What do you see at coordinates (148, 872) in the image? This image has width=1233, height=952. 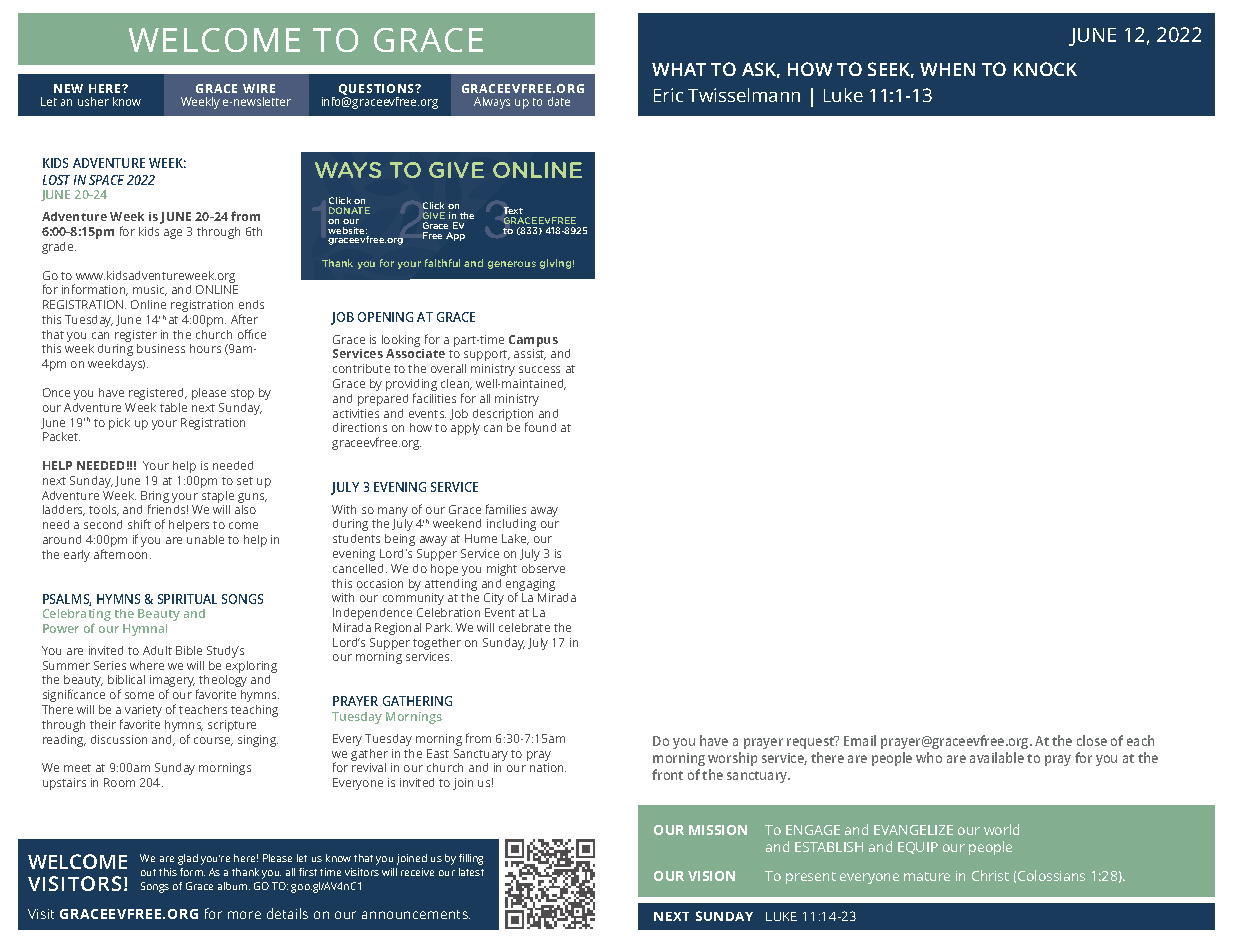 I see `out` at bounding box center [148, 872].
